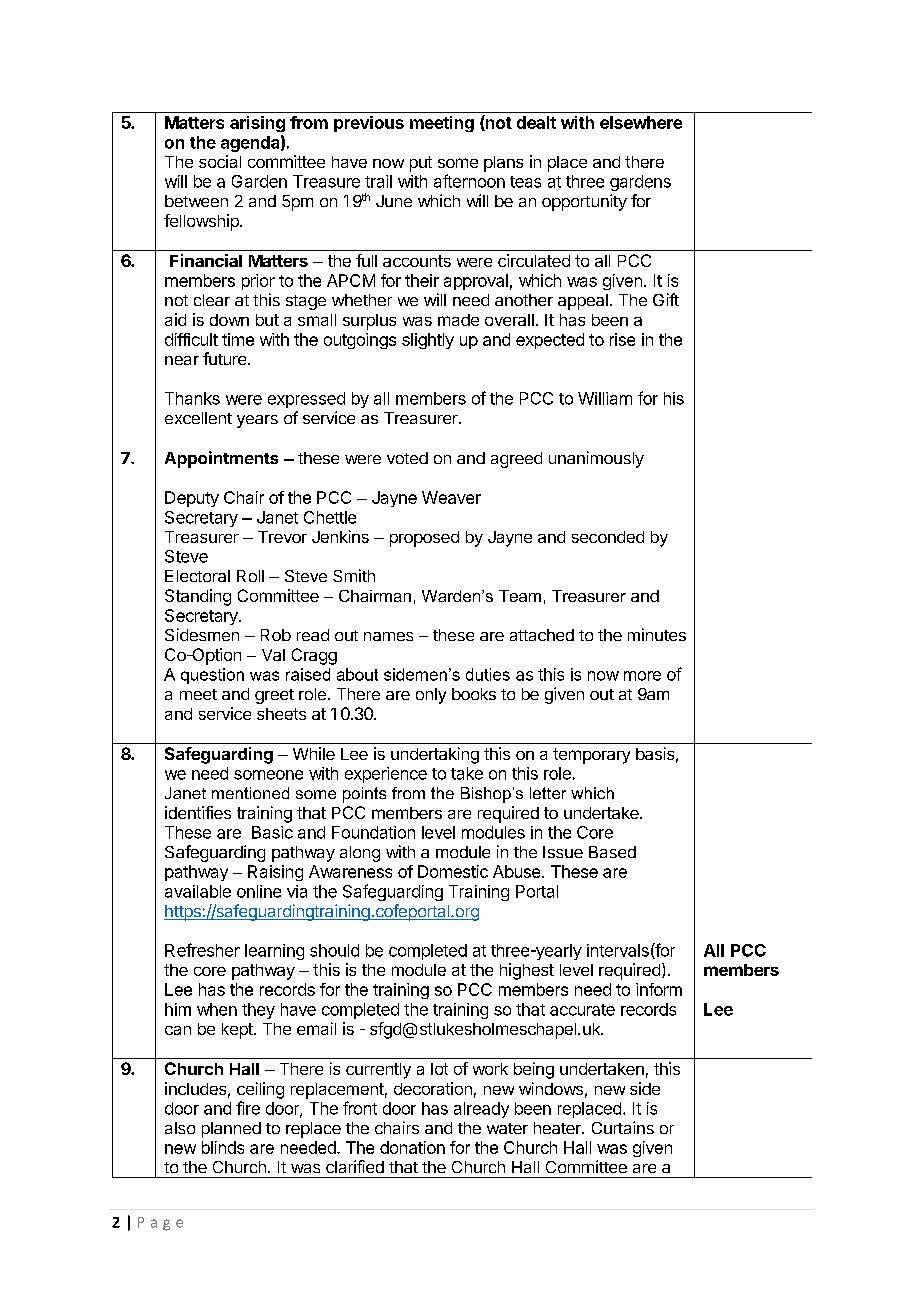  Describe the element at coordinates (238, 339) in the screenshot. I see `time` at that location.
